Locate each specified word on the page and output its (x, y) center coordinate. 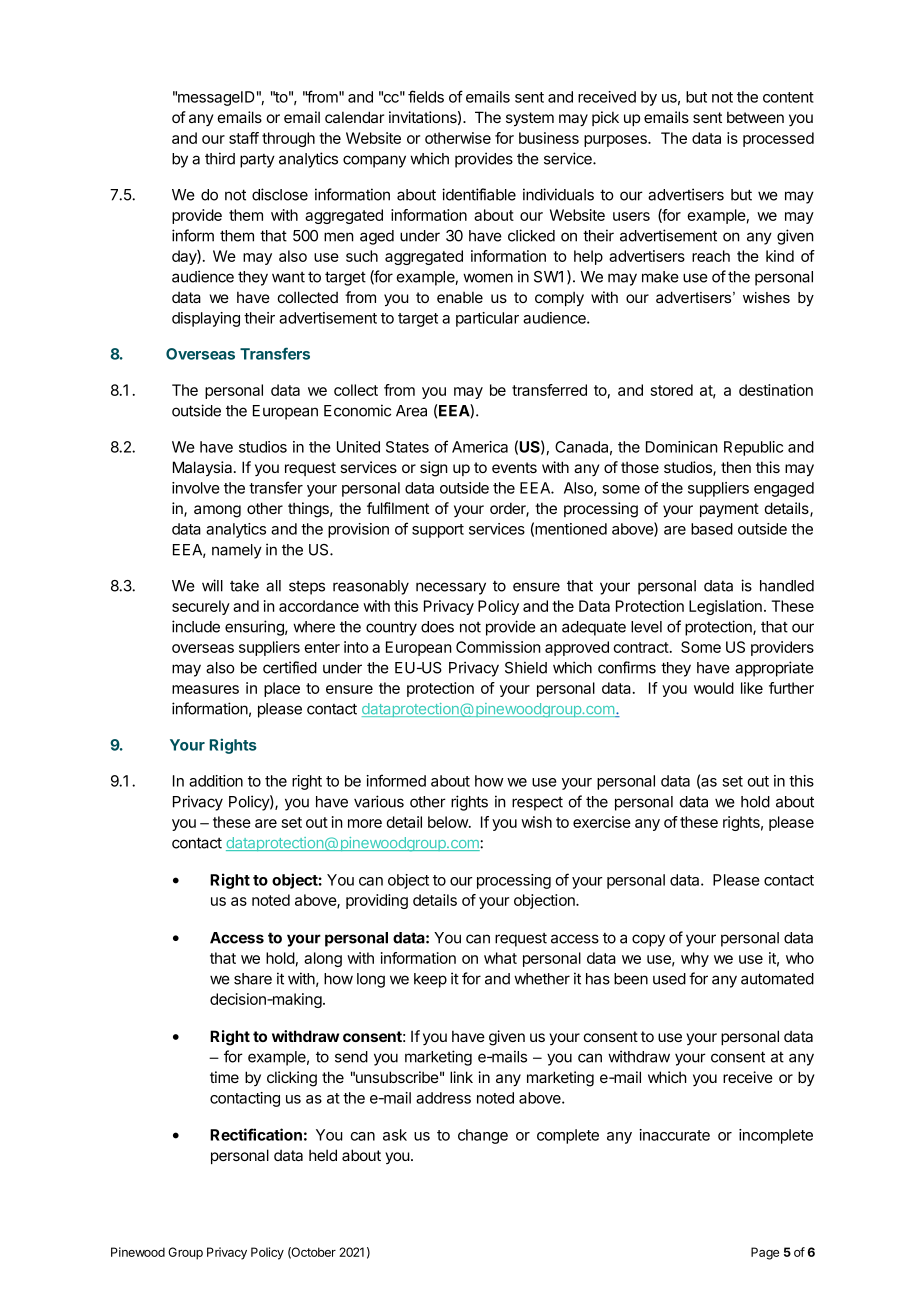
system (530, 119)
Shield (526, 667)
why (695, 959)
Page (765, 1253)
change (483, 1136)
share (253, 979)
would (714, 688)
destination (776, 390)
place (282, 689)
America (480, 447)
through (288, 139)
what (500, 958)
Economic (357, 410)
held (323, 1155)
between (755, 117)
